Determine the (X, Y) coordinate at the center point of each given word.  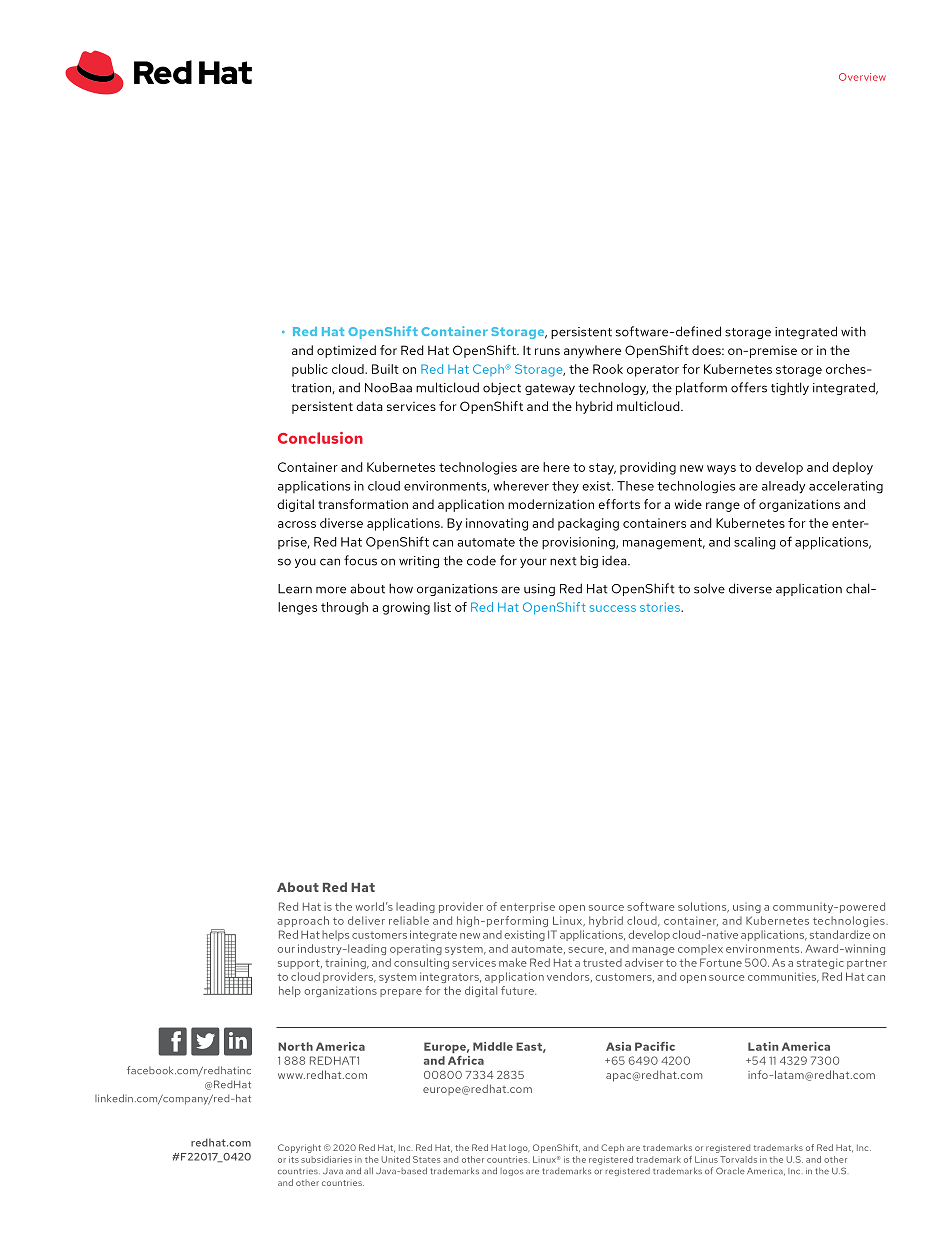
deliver (366, 920)
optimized (346, 351)
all (368, 1170)
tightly (790, 388)
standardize (840, 934)
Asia (618, 1046)
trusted (602, 962)
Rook (608, 369)
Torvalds (738, 1159)
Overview (862, 77)
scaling (755, 543)
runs (547, 351)
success (613, 608)
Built (385, 369)
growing (406, 608)
